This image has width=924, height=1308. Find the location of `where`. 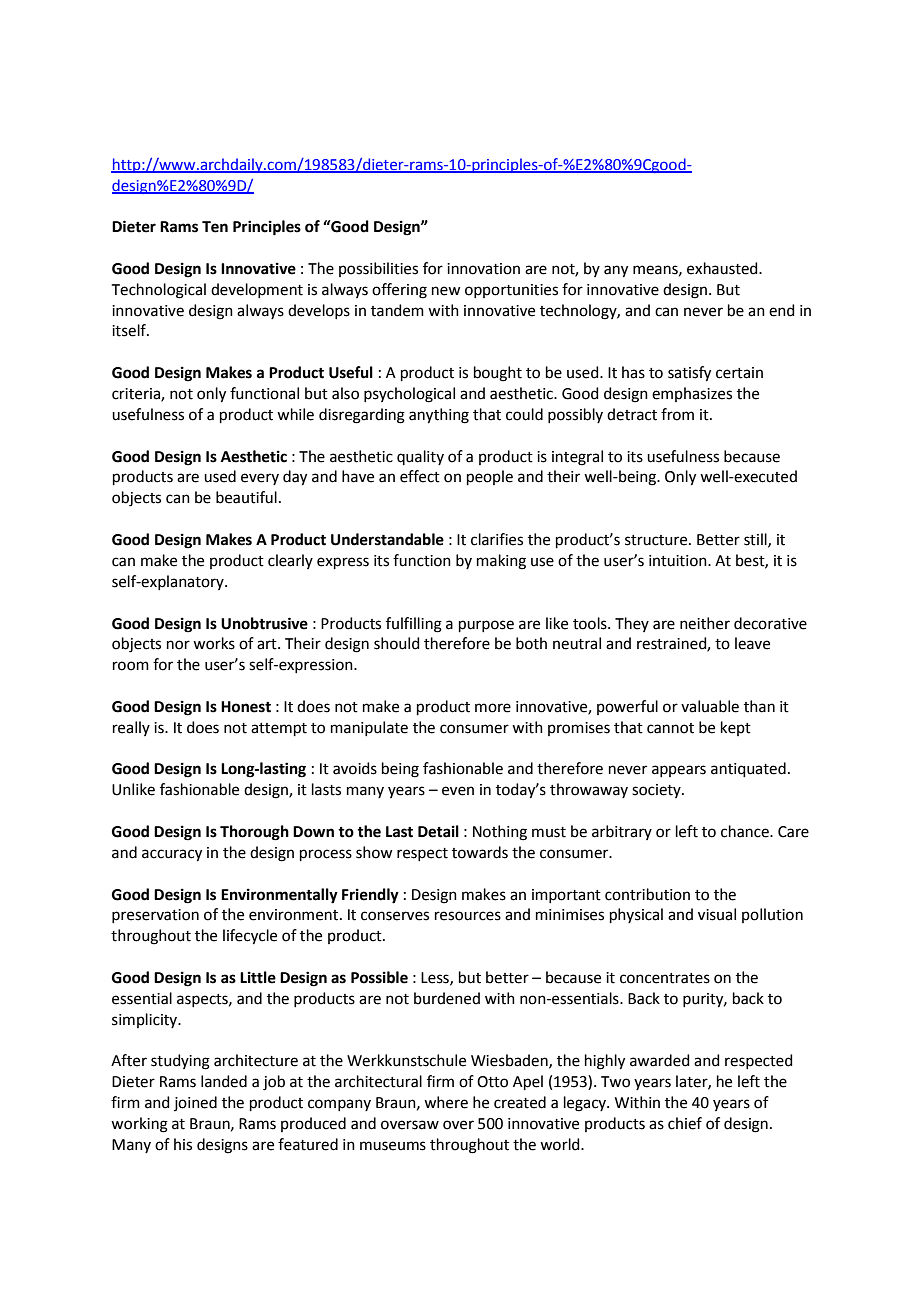

where is located at coordinates (446, 1102).
